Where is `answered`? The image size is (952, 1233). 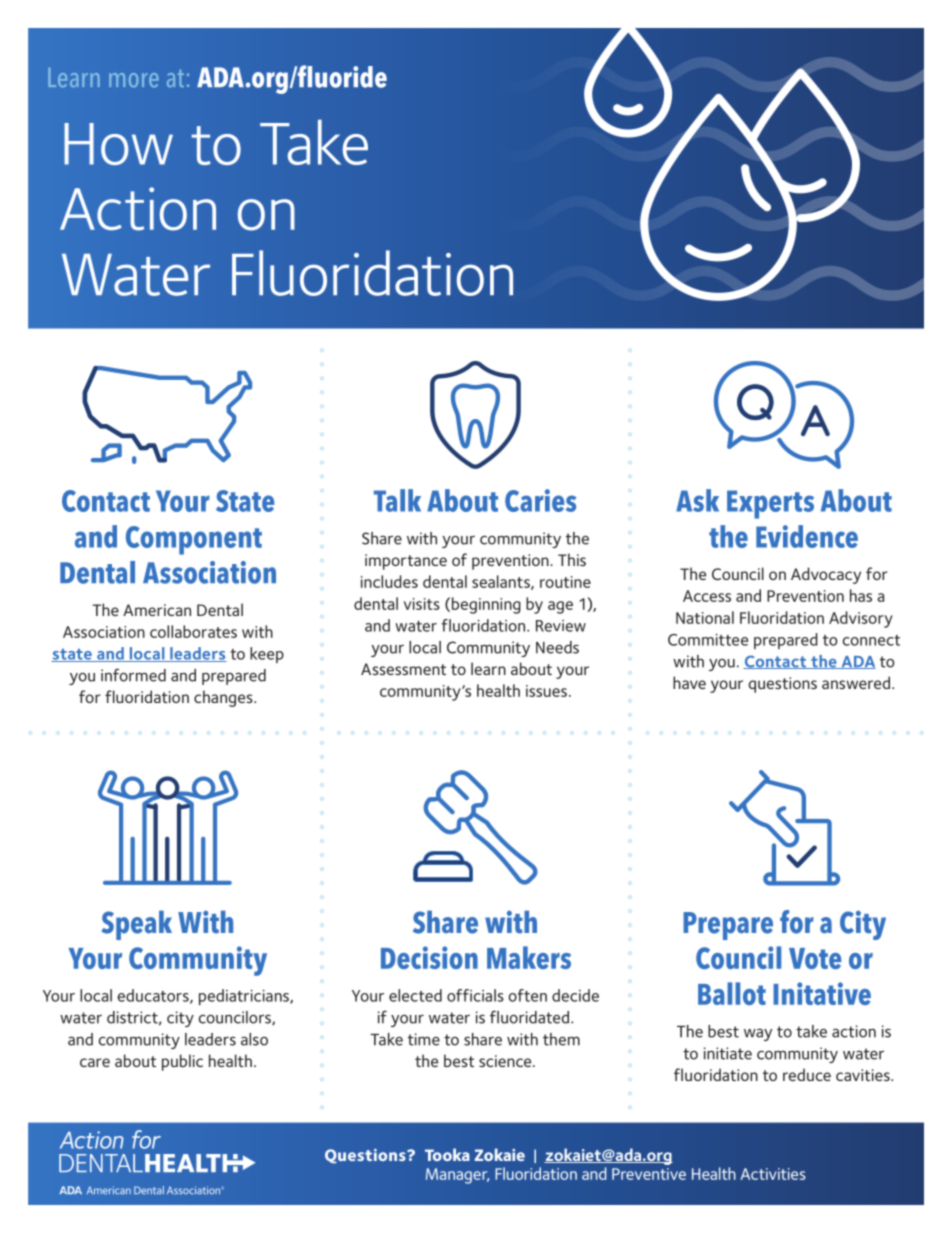 answered is located at coordinates (857, 682).
